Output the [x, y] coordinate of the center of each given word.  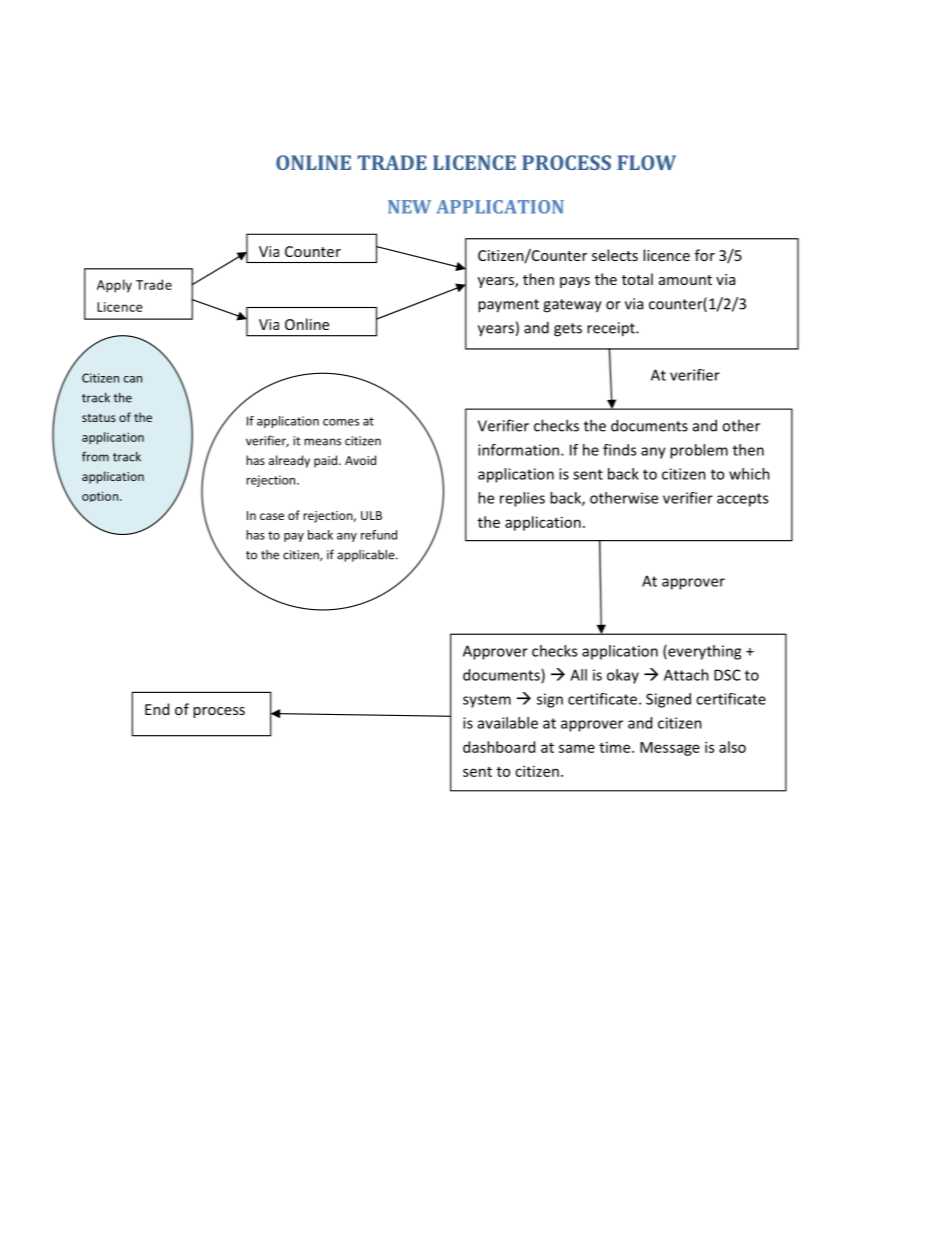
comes [341, 422]
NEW [409, 207]
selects [615, 255]
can [133, 379]
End [157, 709]
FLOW [646, 162]
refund [379, 535]
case [272, 516]
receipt [612, 329]
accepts [742, 500]
